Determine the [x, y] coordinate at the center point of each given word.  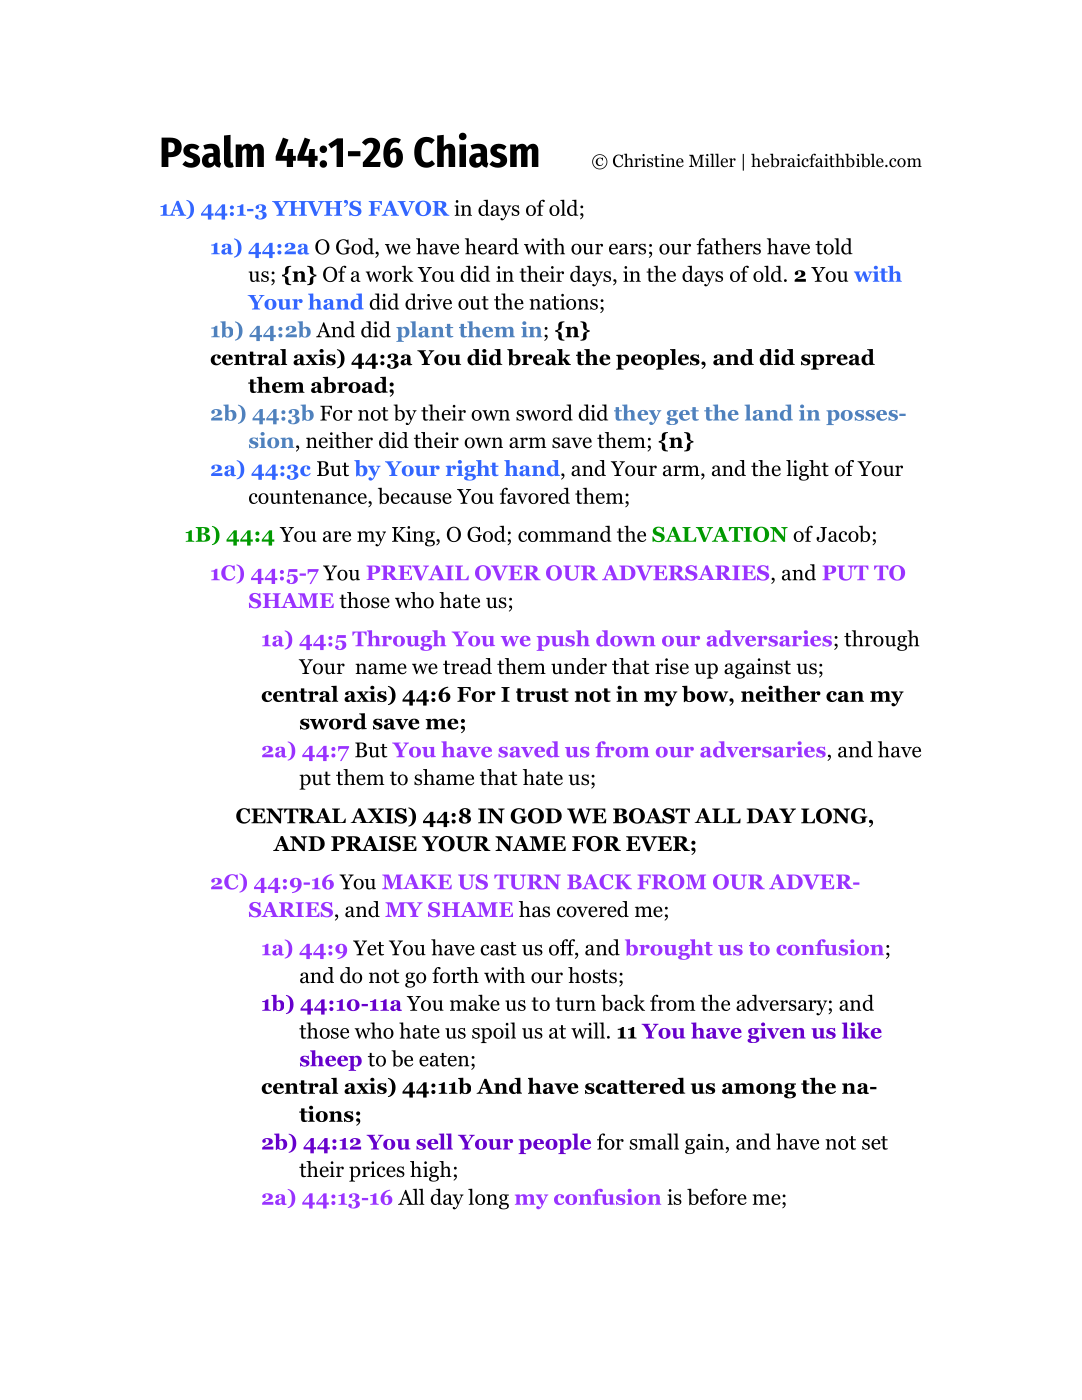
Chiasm [476, 150]
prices [377, 1171]
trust [542, 695]
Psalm [212, 151]
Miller [712, 160]
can [845, 696]
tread [467, 666]
